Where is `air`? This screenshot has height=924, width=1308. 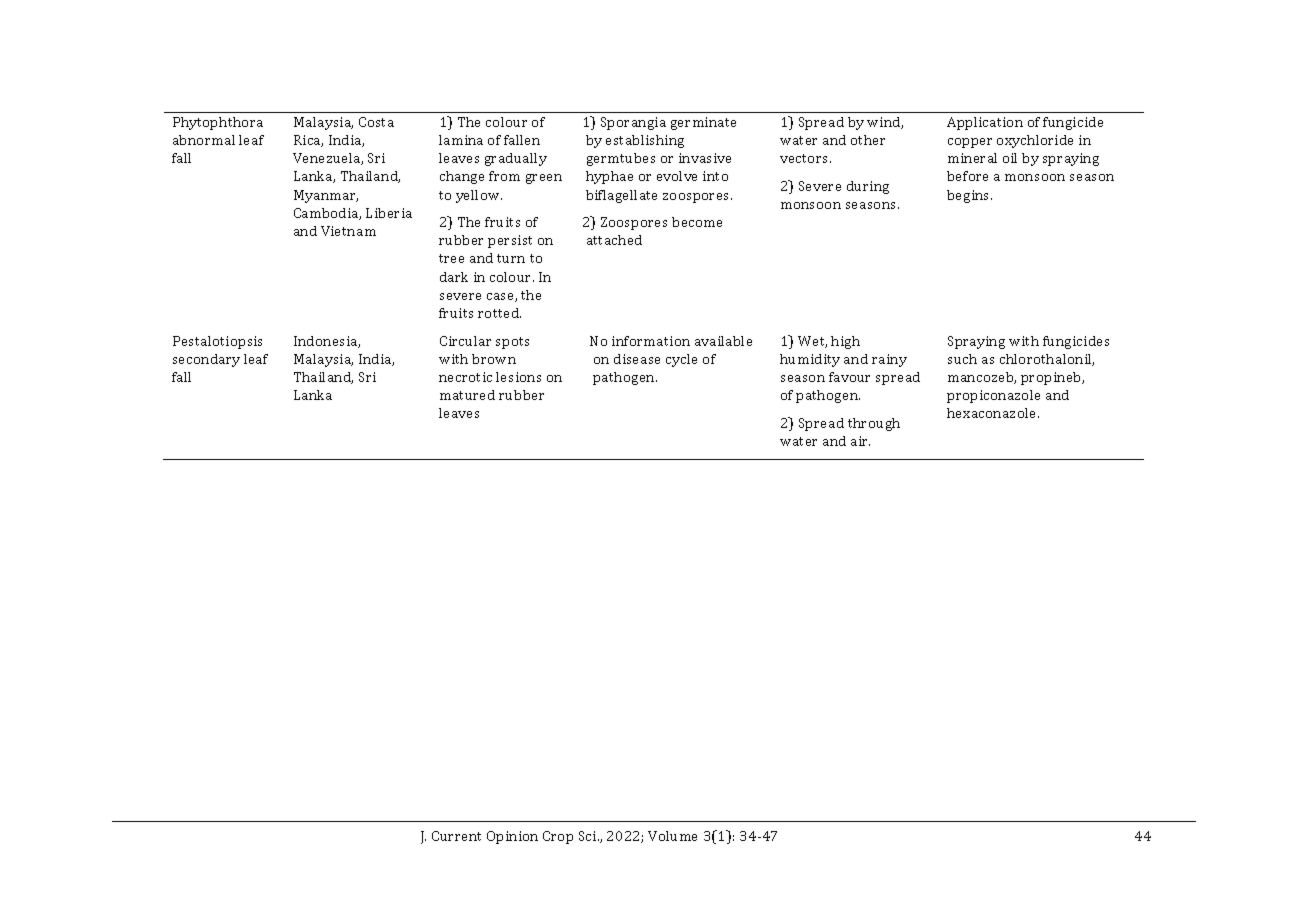 air is located at coordinates (860, 441).
